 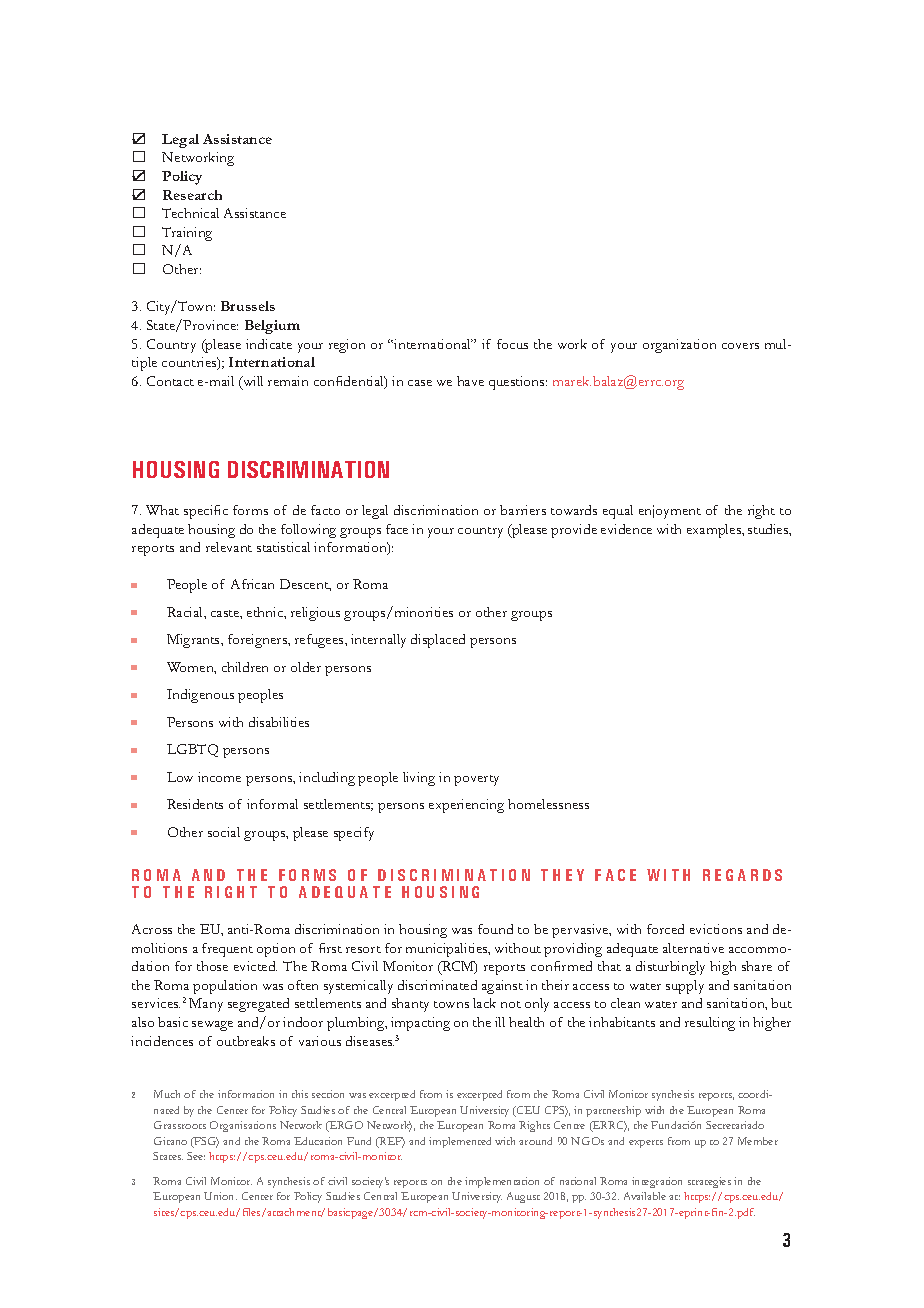 What do you see at coordinates (196, 1156) in the image?
I see `See` at bounding box center [196, 1156].
